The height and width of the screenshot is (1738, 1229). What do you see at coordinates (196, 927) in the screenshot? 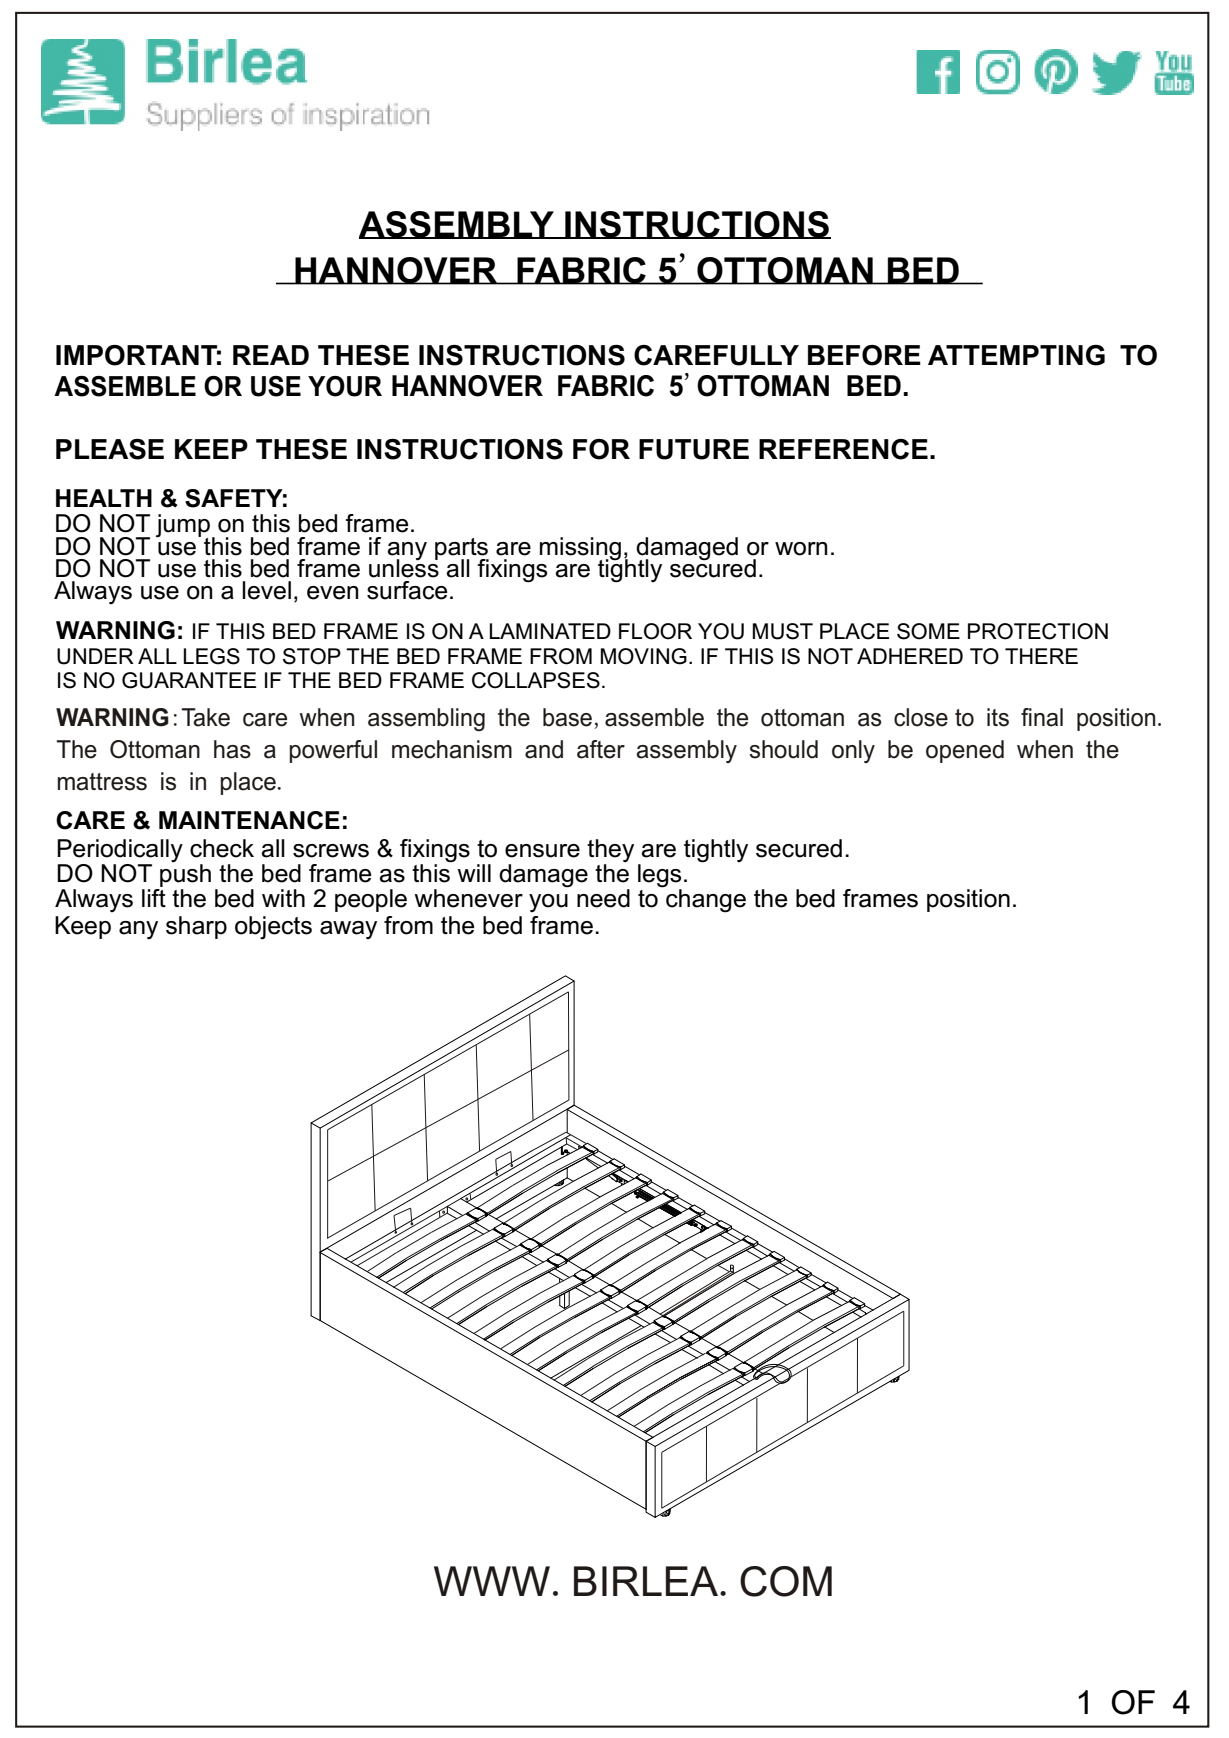
I see `sharp` at bounding box center [196, 927].
